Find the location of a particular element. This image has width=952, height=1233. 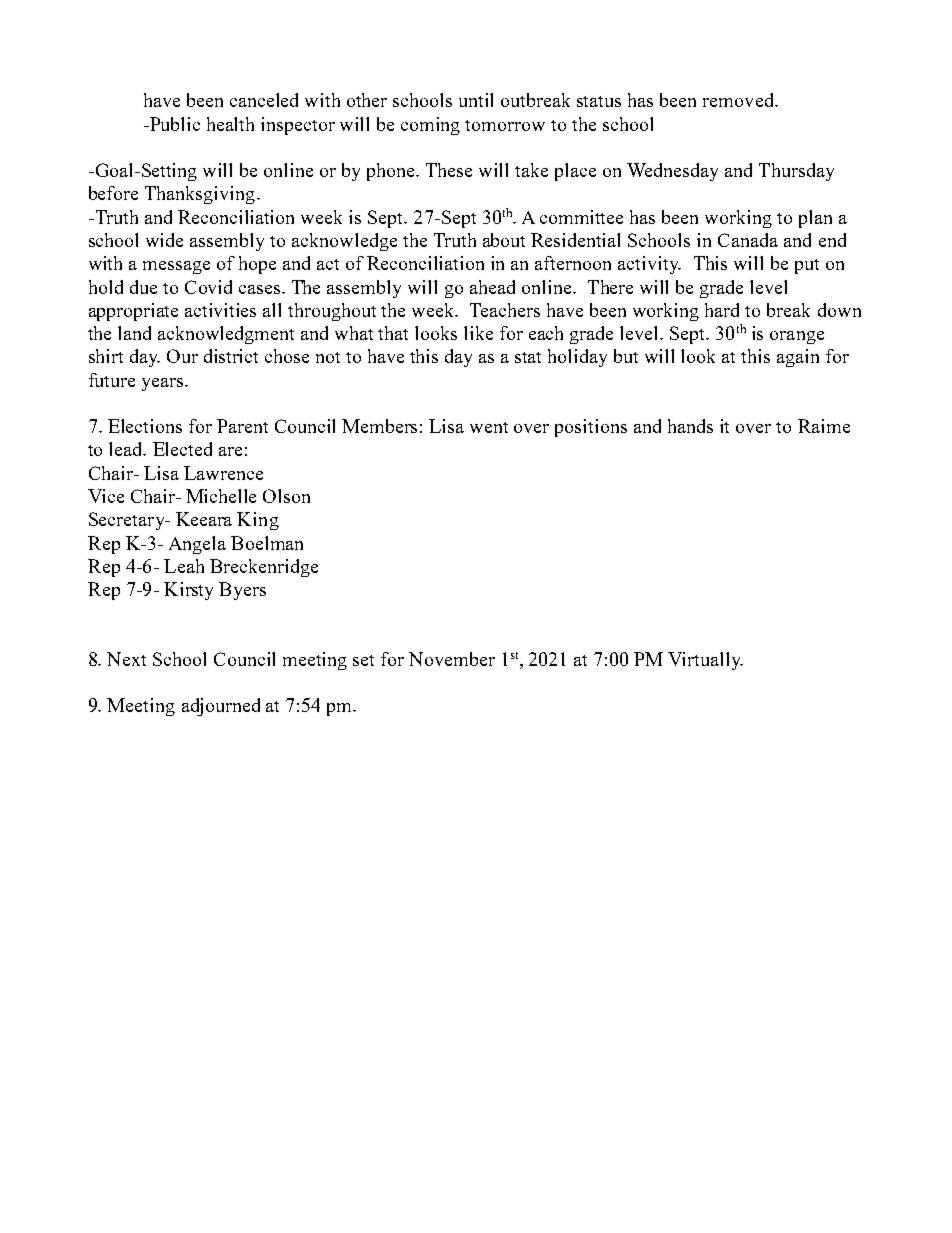

hands is located at coordinates (690, 426).
